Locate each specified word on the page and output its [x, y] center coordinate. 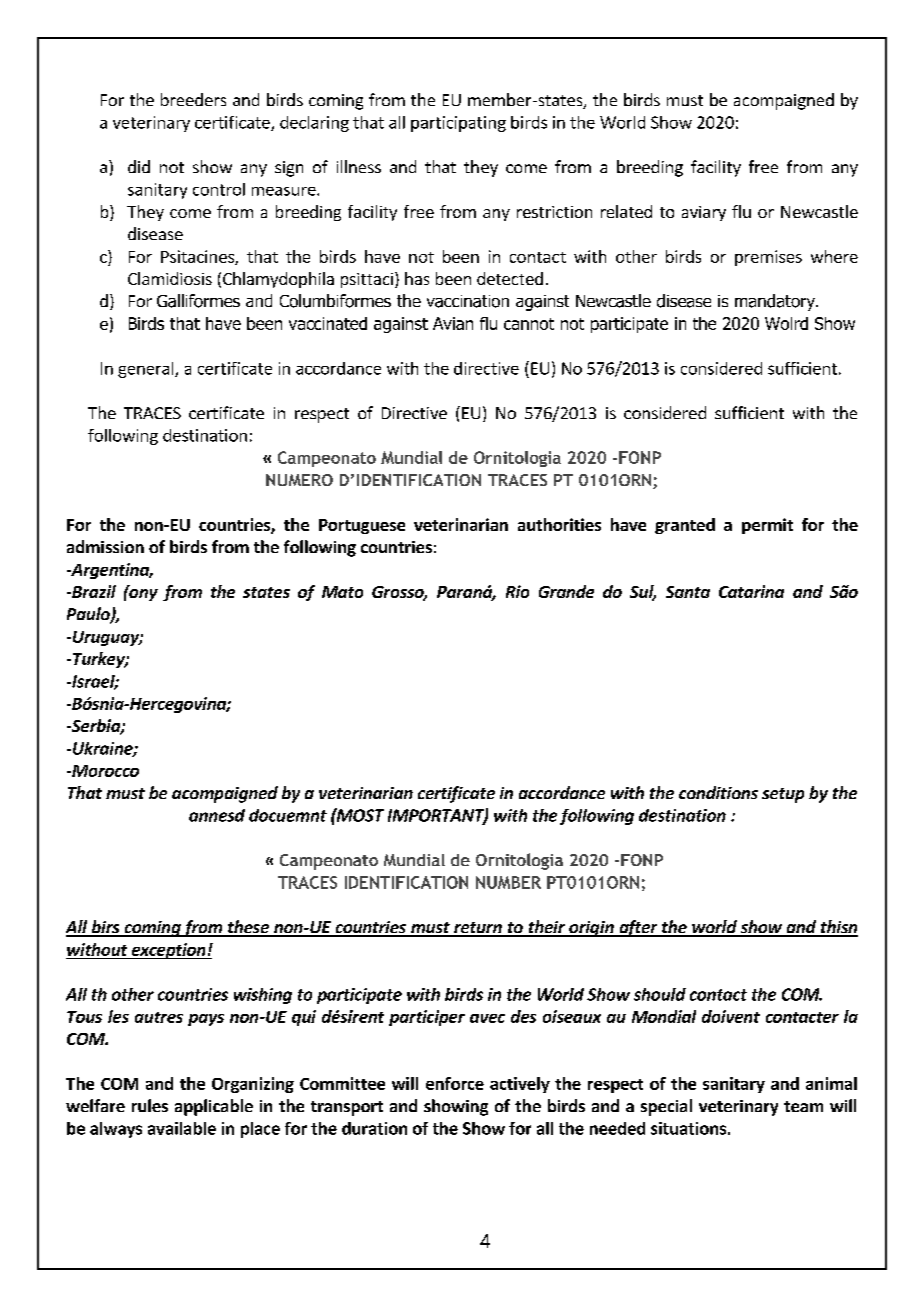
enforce [455, 1083]
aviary [704, 213]
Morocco [104, 771]
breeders [193, 99]
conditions [718, 792]
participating [458, 124]
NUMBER [508, 882]
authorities [559, 524]
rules [150, 1105]
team [803, 1106]
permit [767, 526]
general [147, 370]
